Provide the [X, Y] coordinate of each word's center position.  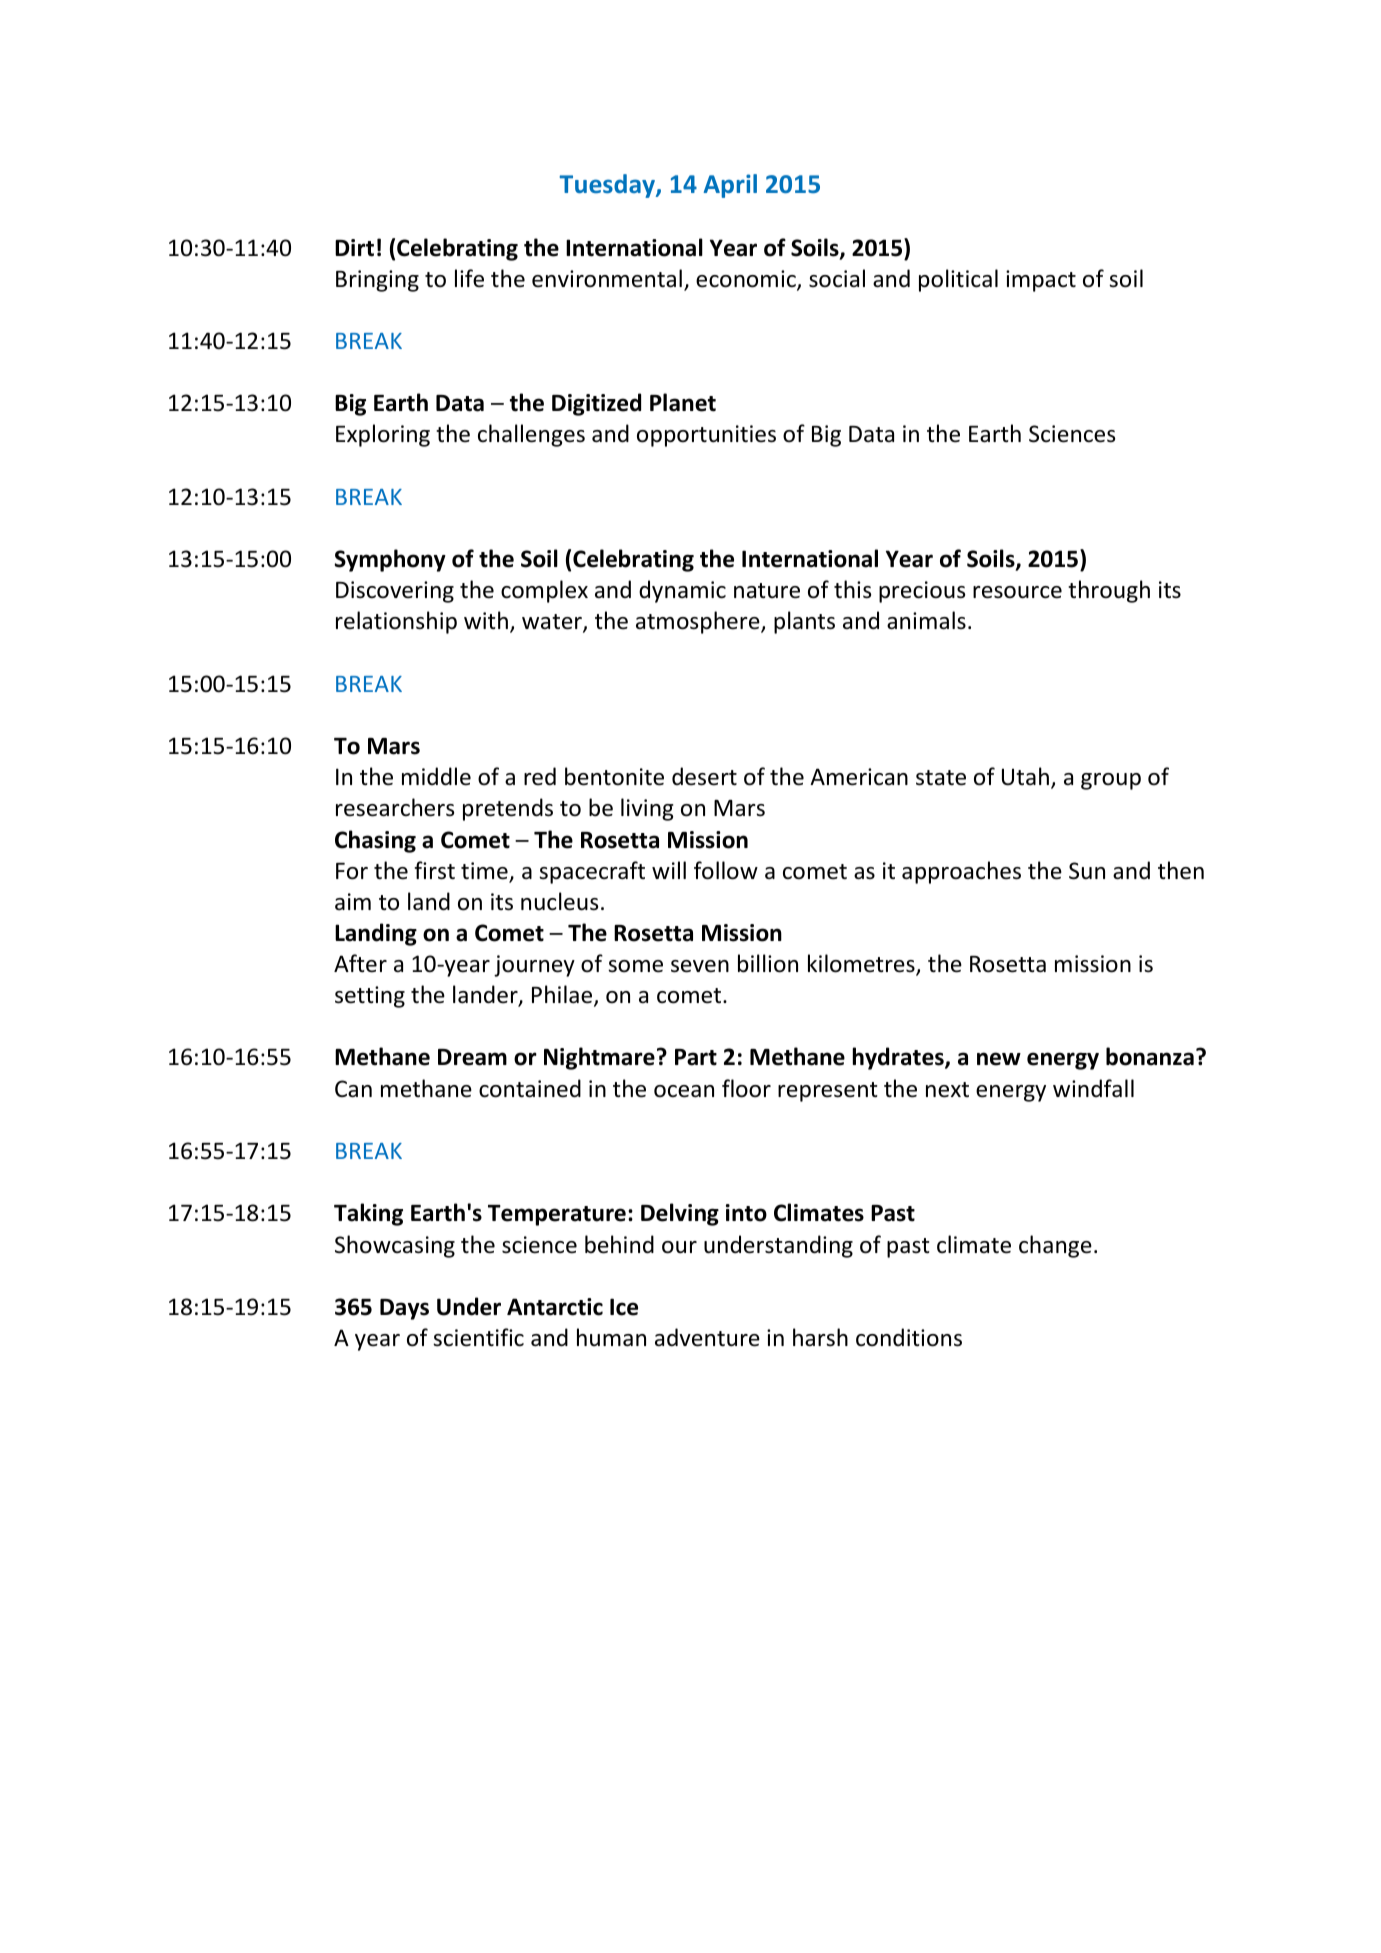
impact [1041, 281]
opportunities [706, 436]
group [1111, 781]
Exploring [383, 435]
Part [696, 1057]
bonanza [1150, 1056]
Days [404, 1309]
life [469, 278]
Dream [472, 1057]
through [1109, 591]
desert [704, 776]
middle [436, 776]
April [730, 186]
